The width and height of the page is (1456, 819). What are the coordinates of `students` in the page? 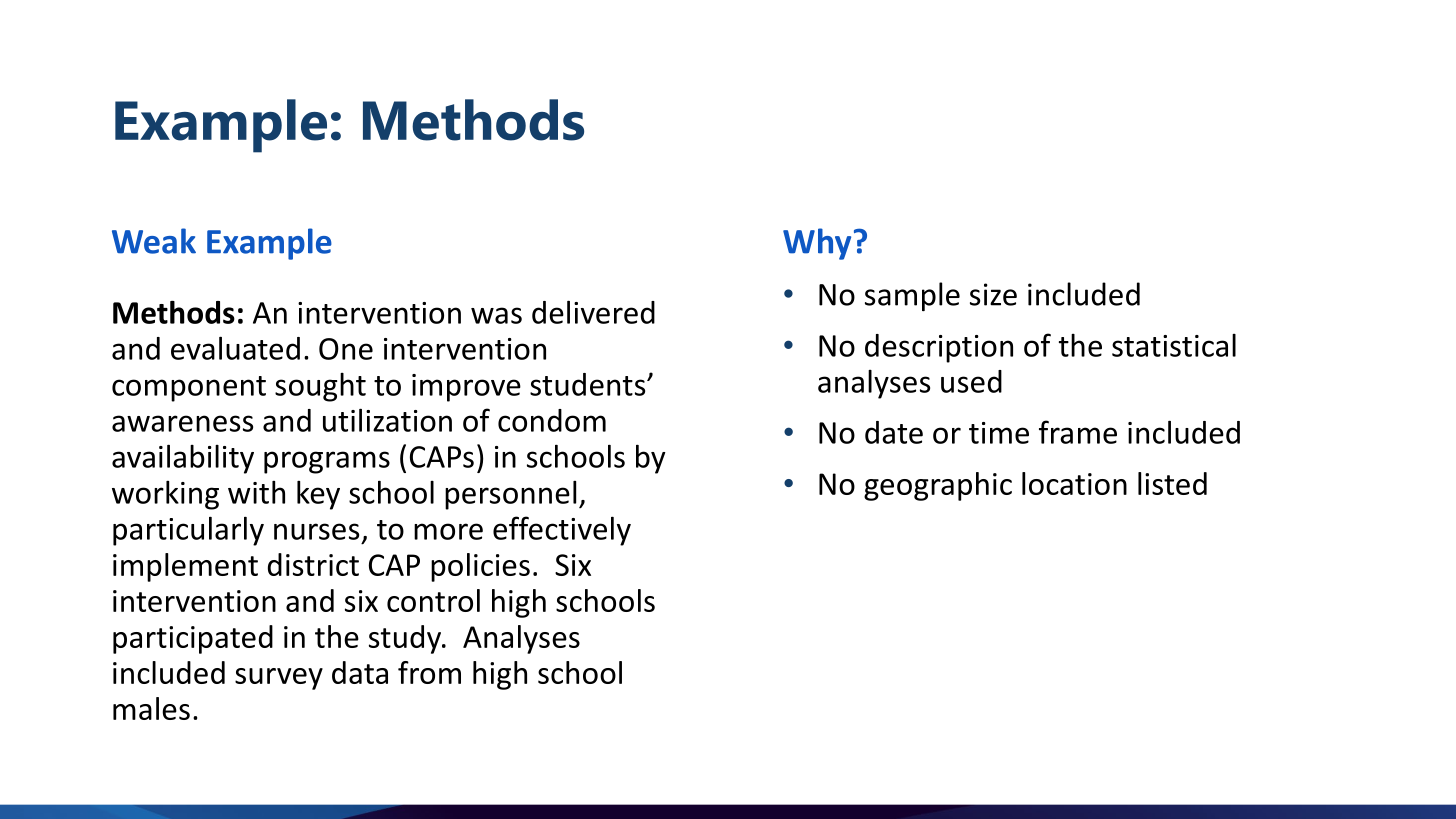 It's located at (589, 384).
